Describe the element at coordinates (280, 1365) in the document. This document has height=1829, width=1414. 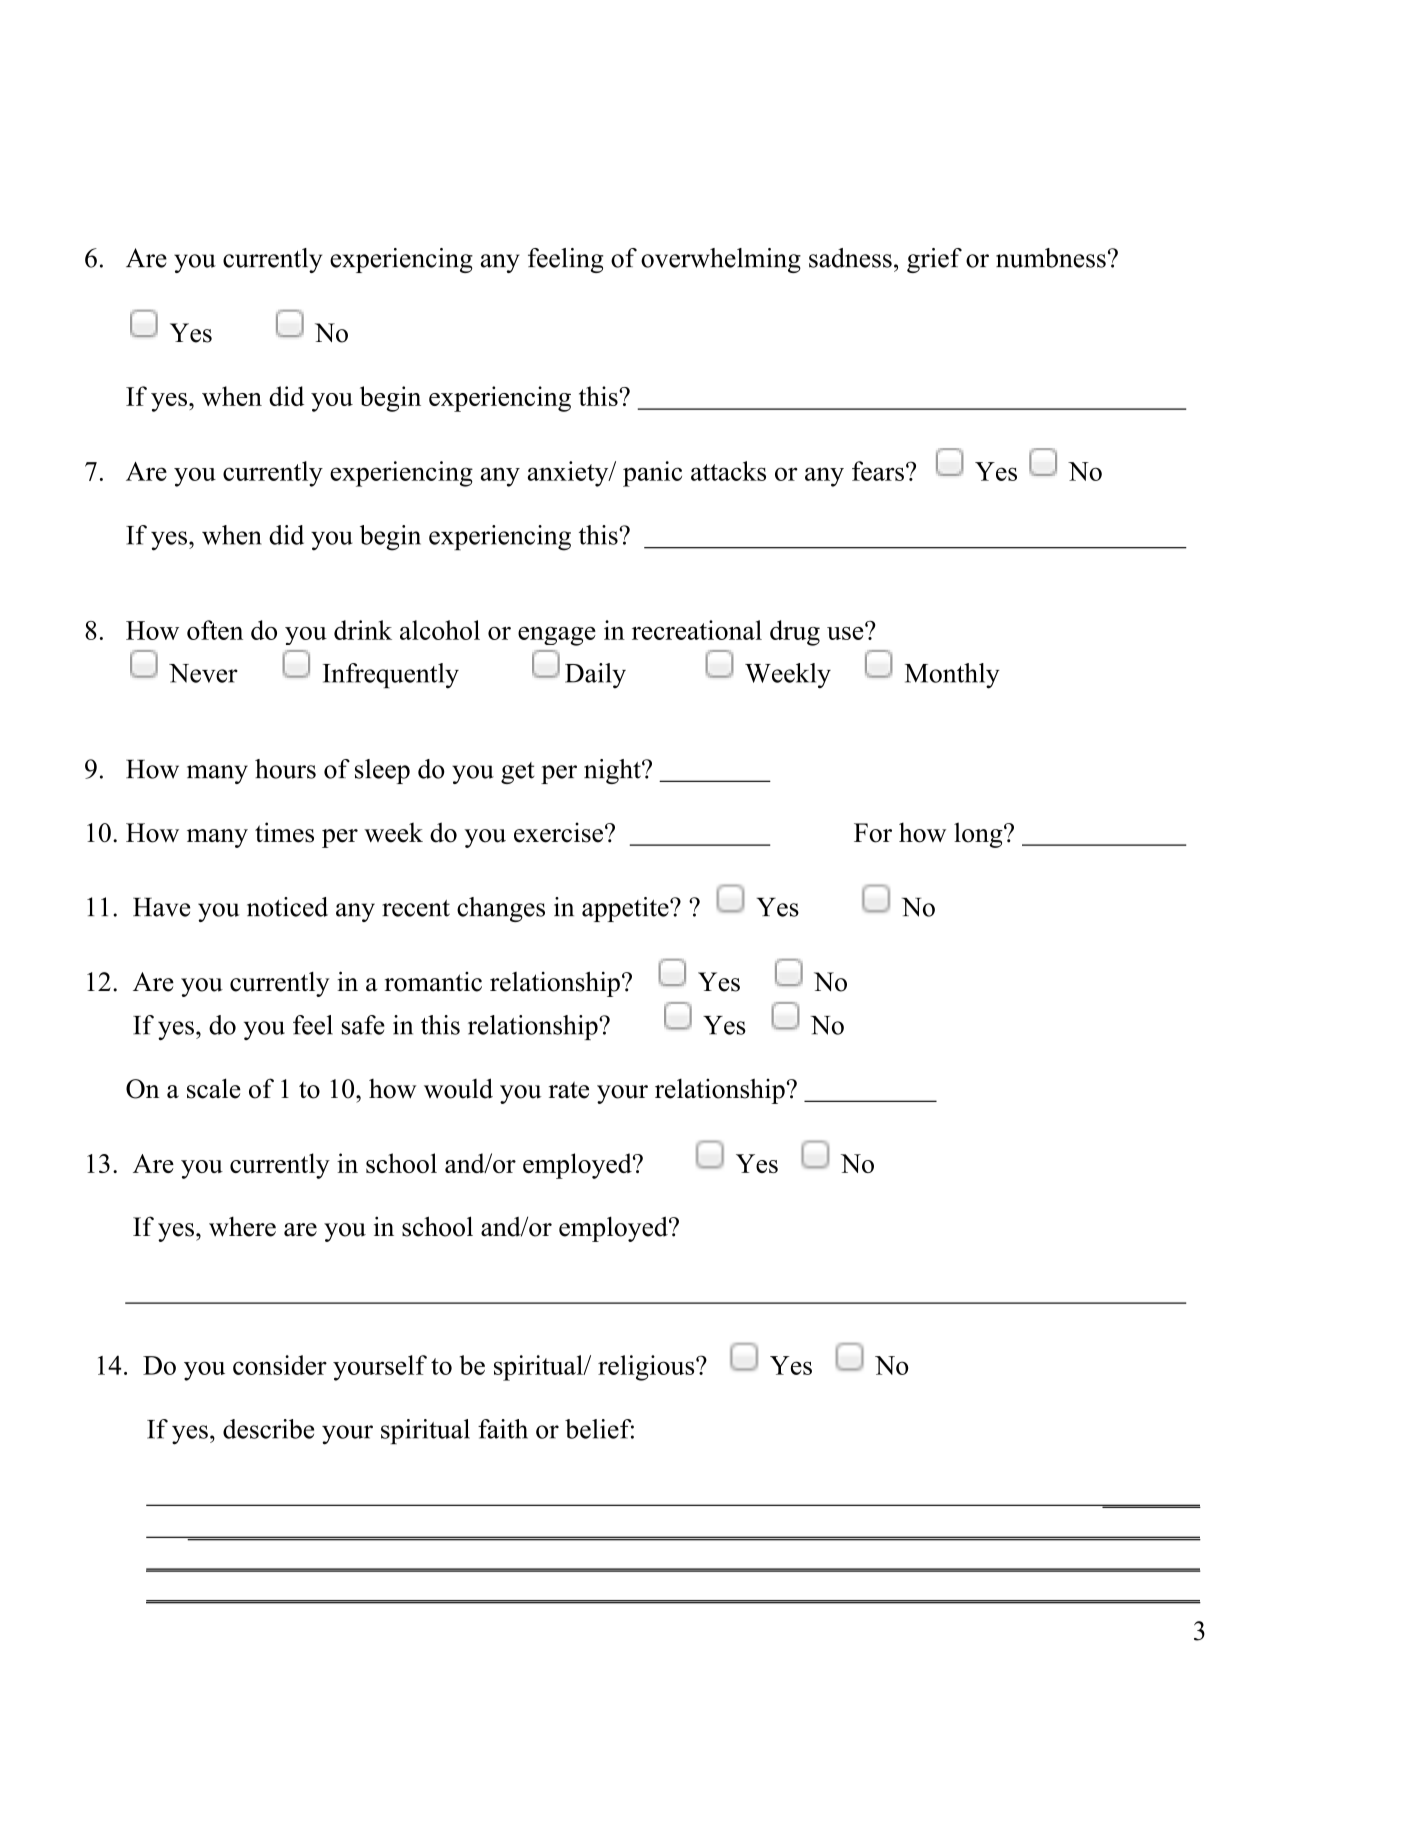
I see `consider` at that location.
